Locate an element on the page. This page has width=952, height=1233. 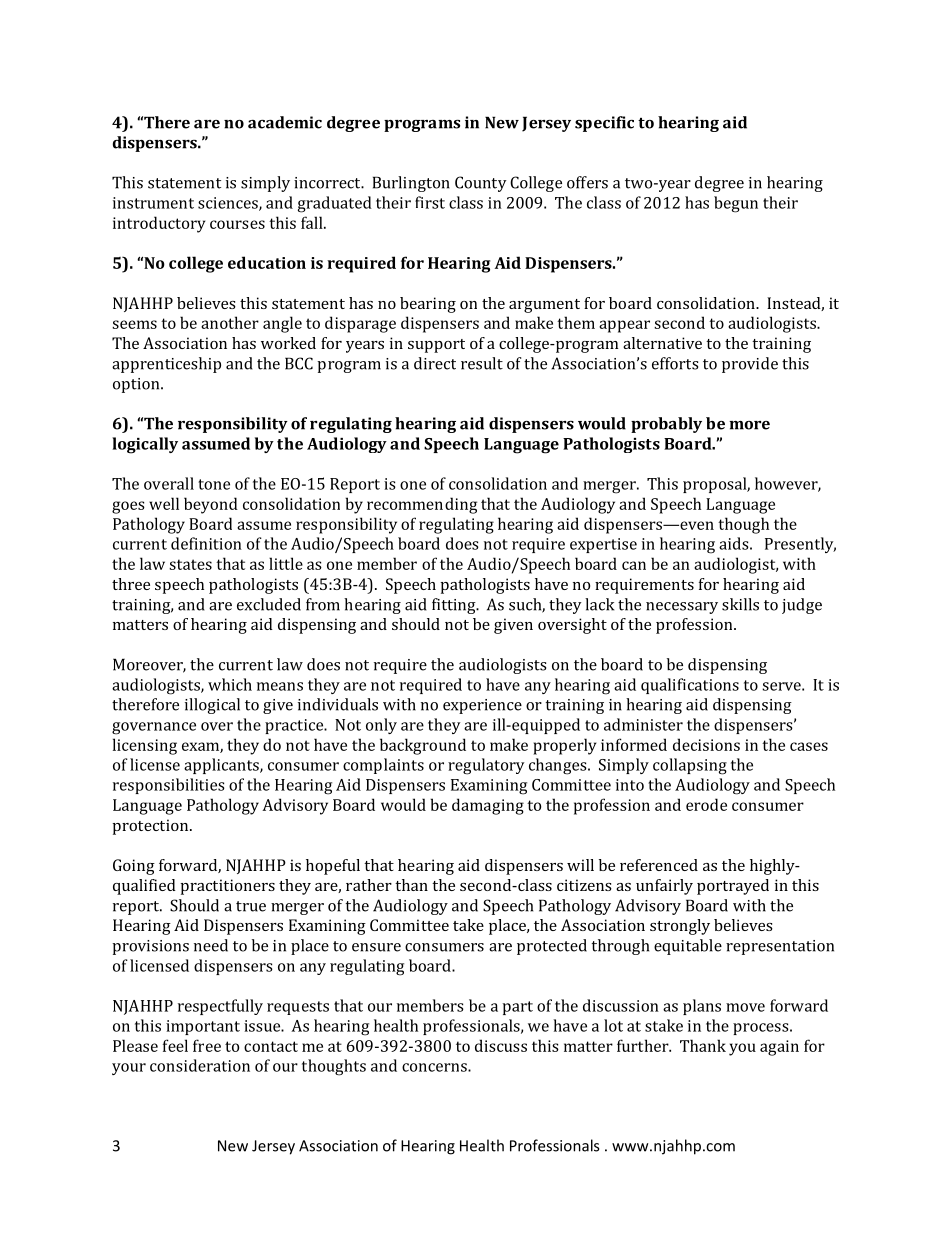
begun is located at coordinates (736, 204).
